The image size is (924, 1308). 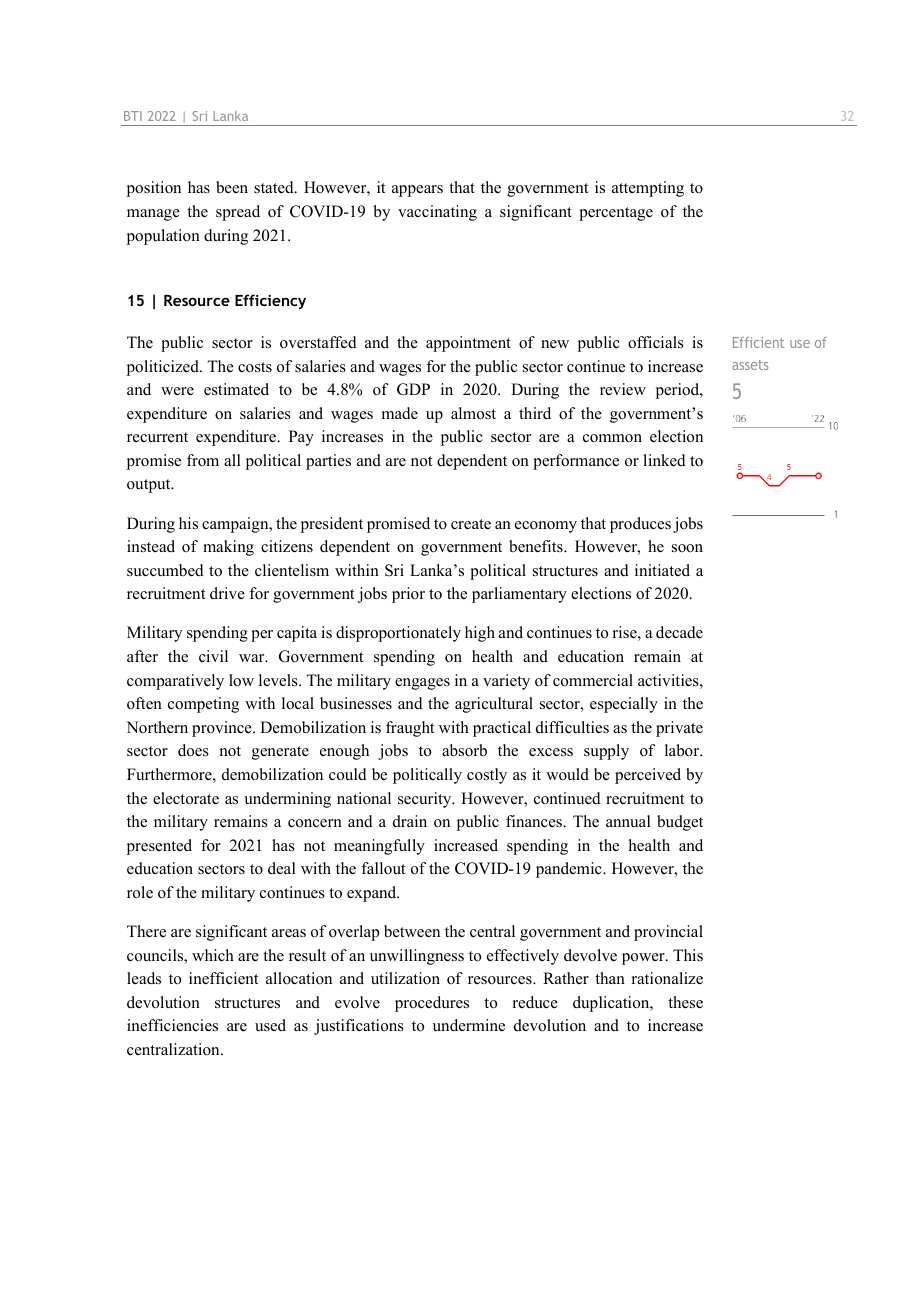 I want to click on drive, so click(x=227, y=593).
